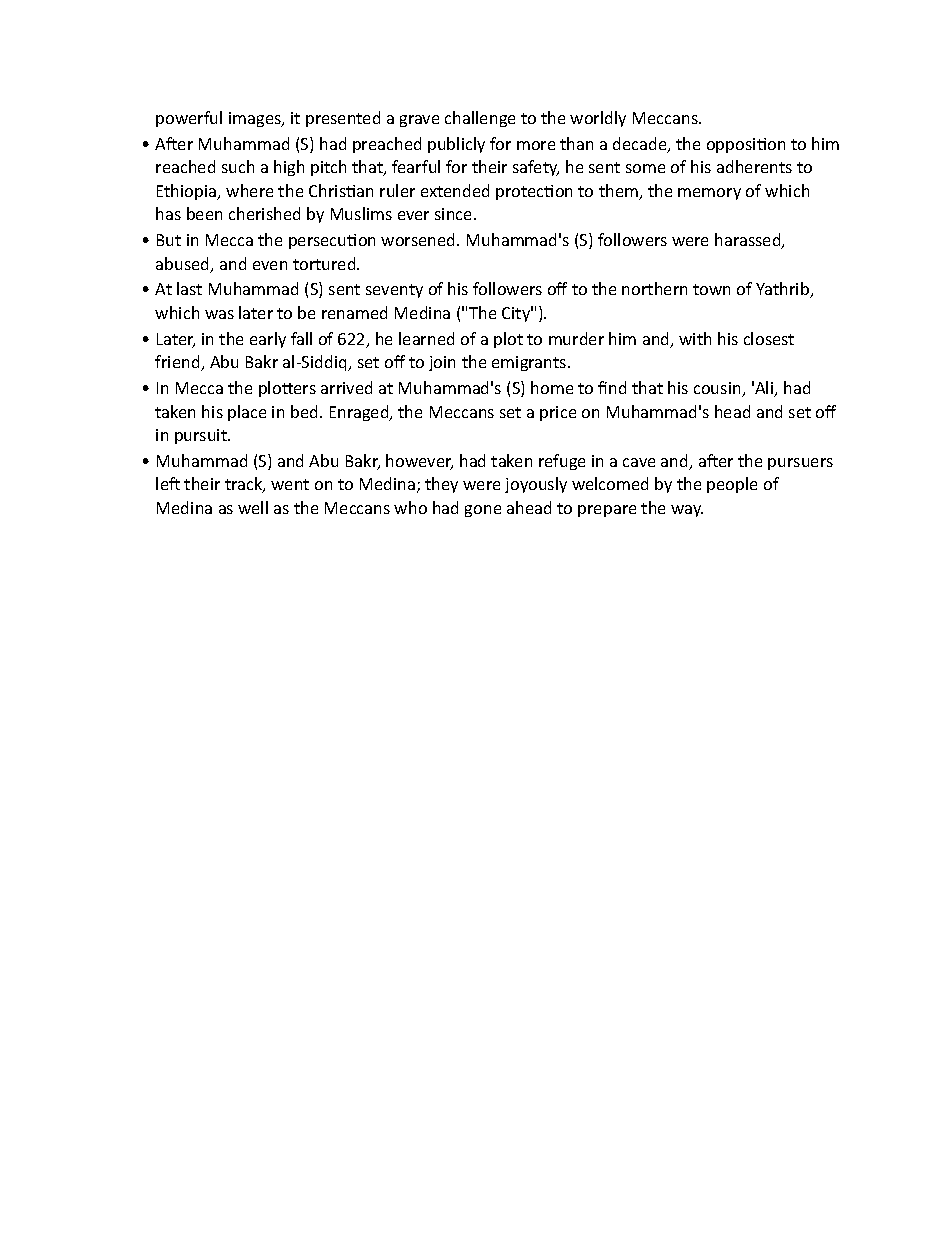  What do you see at coordinates (480, 119) in the screenshot?
I see `challenge` at bounding box center [480, 119].
